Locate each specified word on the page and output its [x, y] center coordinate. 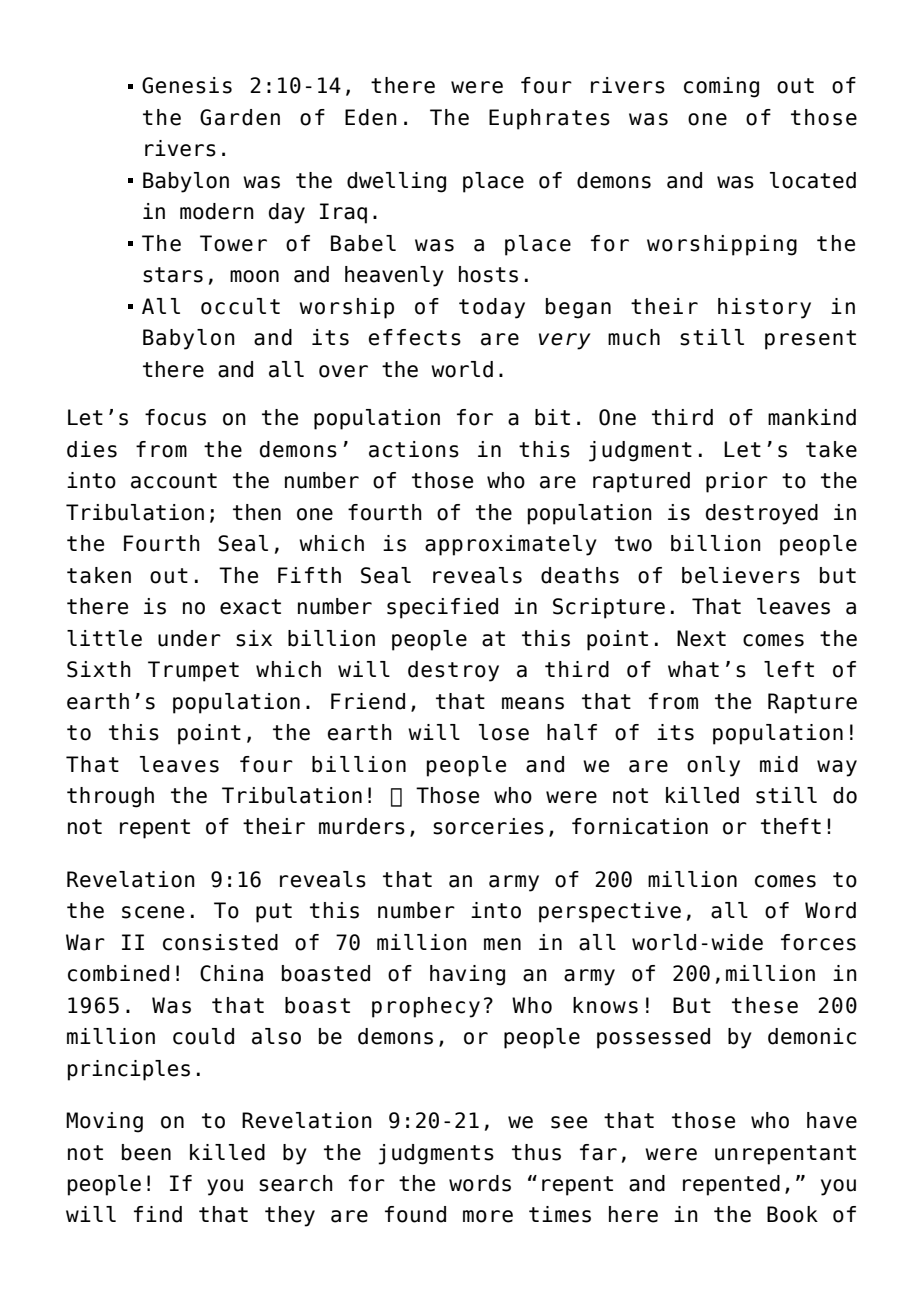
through [110, 797]
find [158, 1214]
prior [737, 482]
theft [791, 826]
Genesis [187, 85]
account [174, 481]
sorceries [488, 826]
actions [414, 449]
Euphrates [549, 119]
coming [721, 87]
